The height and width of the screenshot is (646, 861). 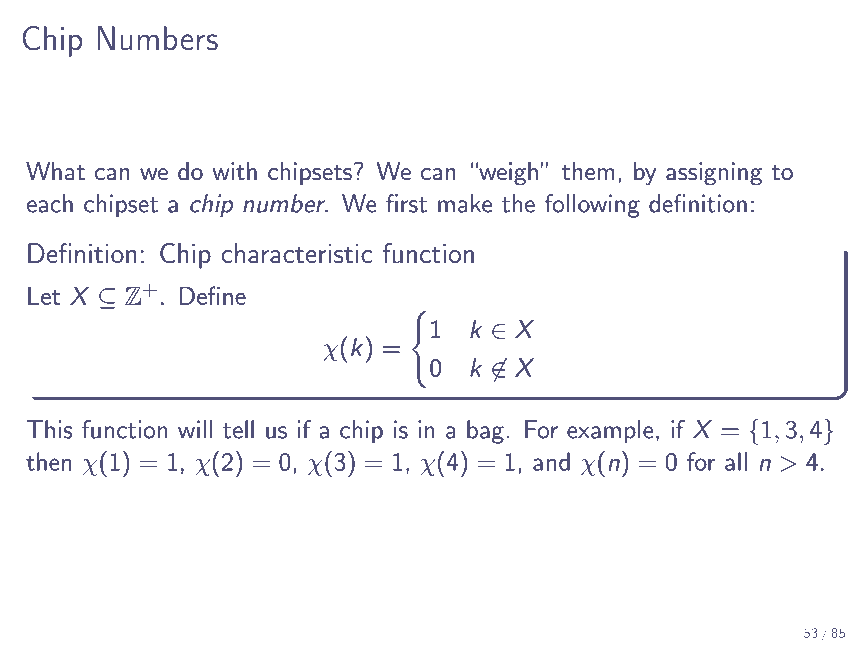 What do you see at coordinates (592, 206) in the screenshot?
I see `following` at bounding box center [592, 206].
